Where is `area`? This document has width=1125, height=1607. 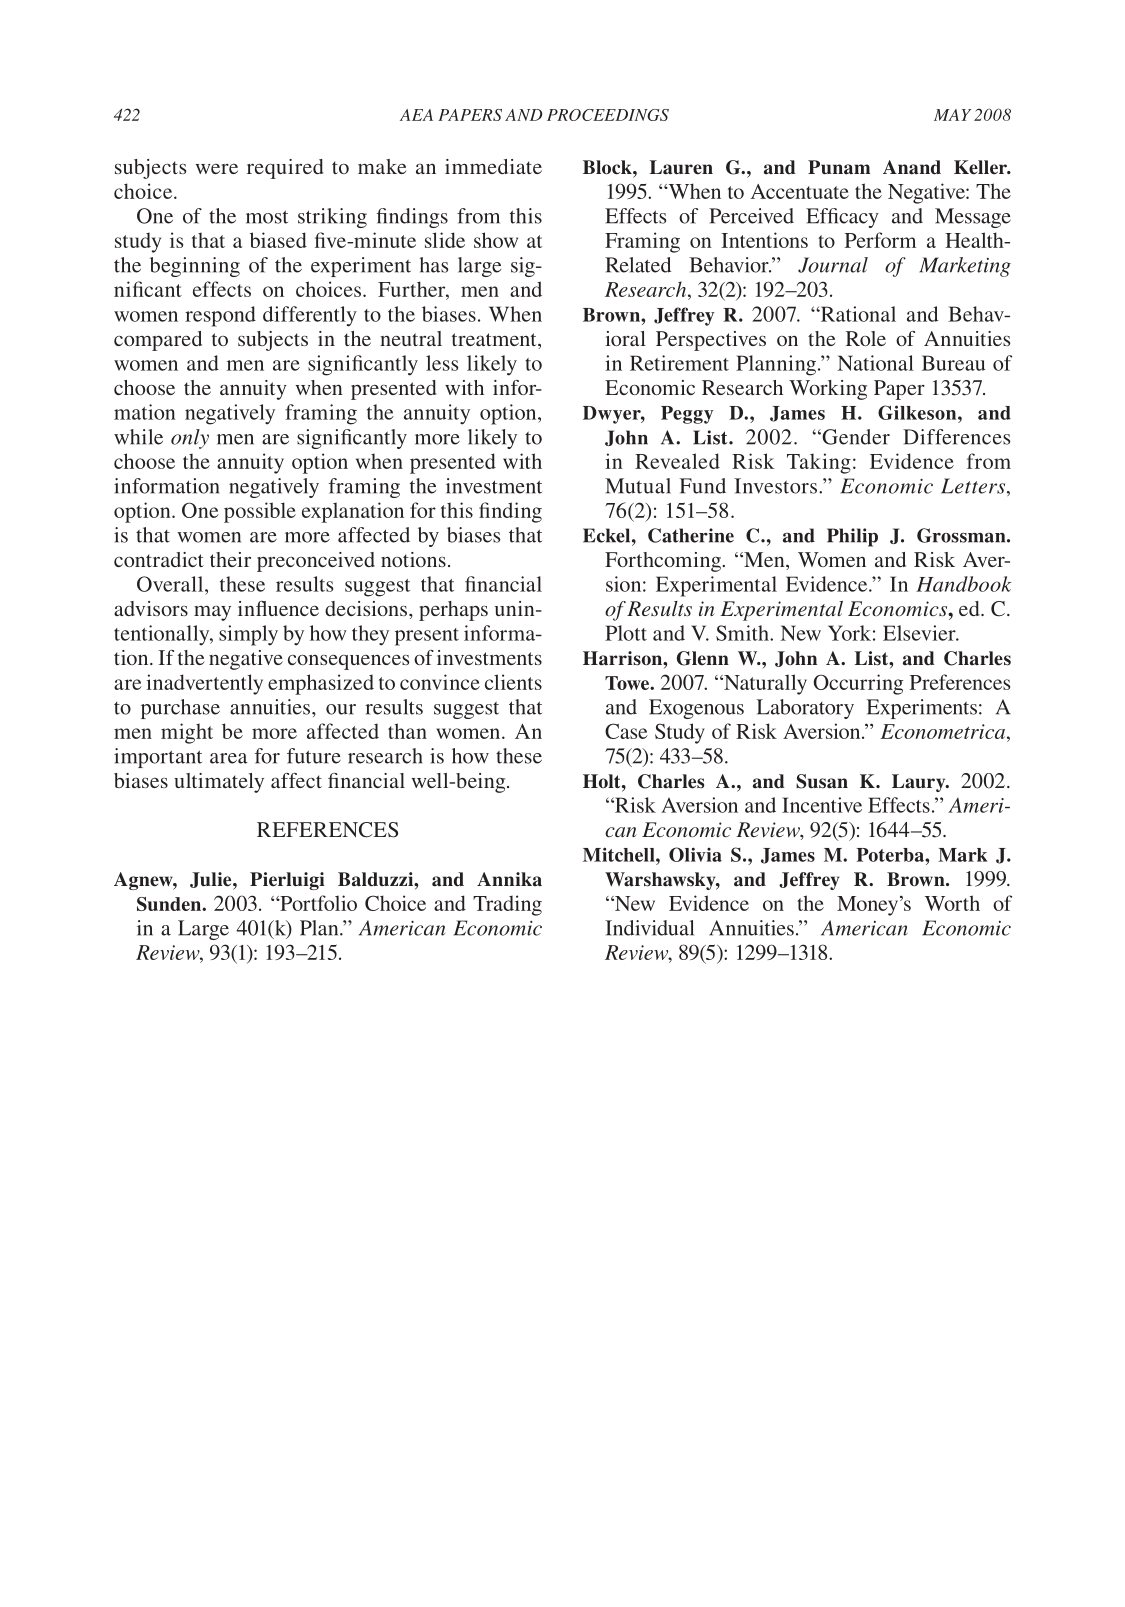
area is located at coordinates (228, 758).
